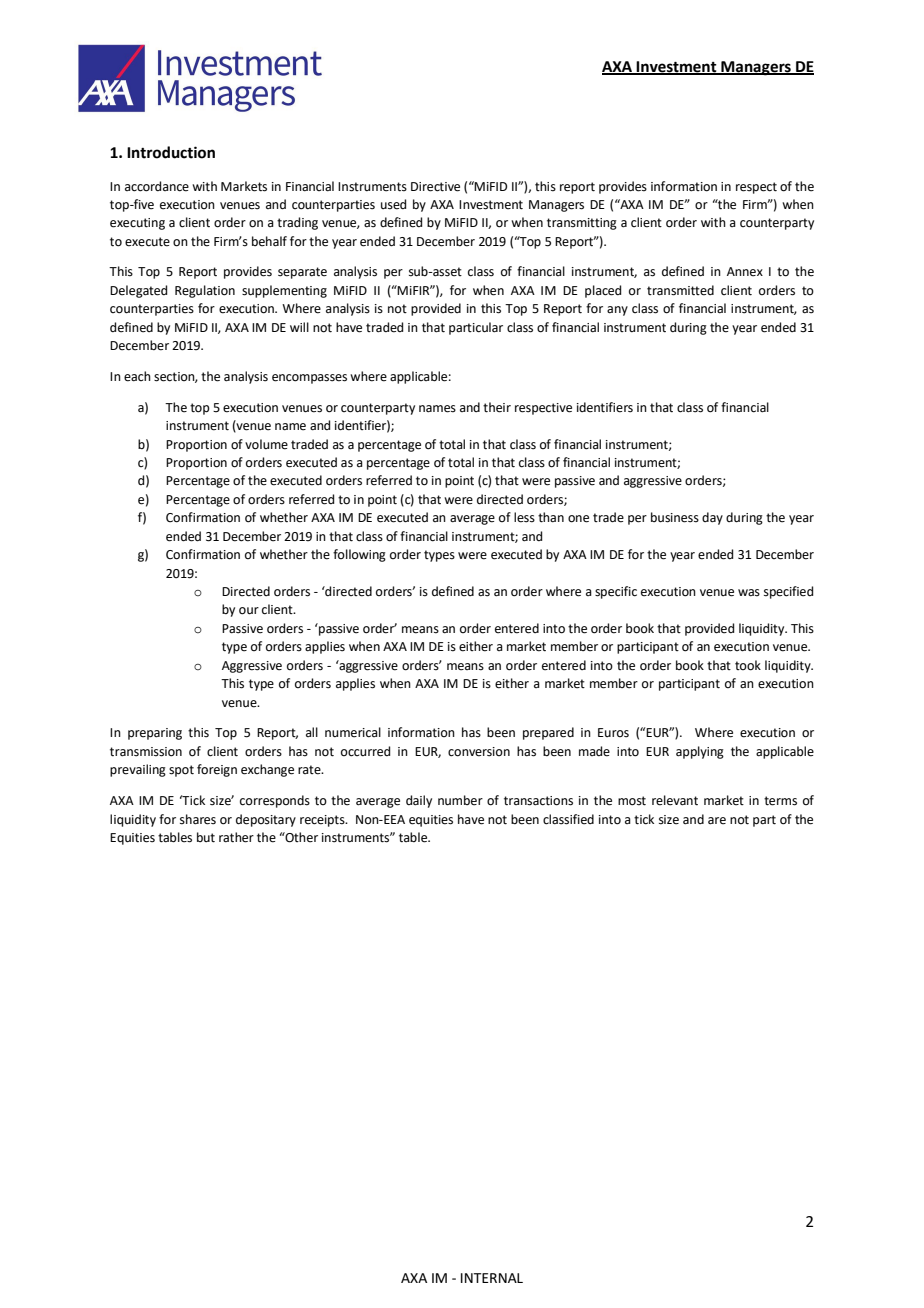 The image size is (924, 1308). I want to click on accordance, so click(157, 186).
